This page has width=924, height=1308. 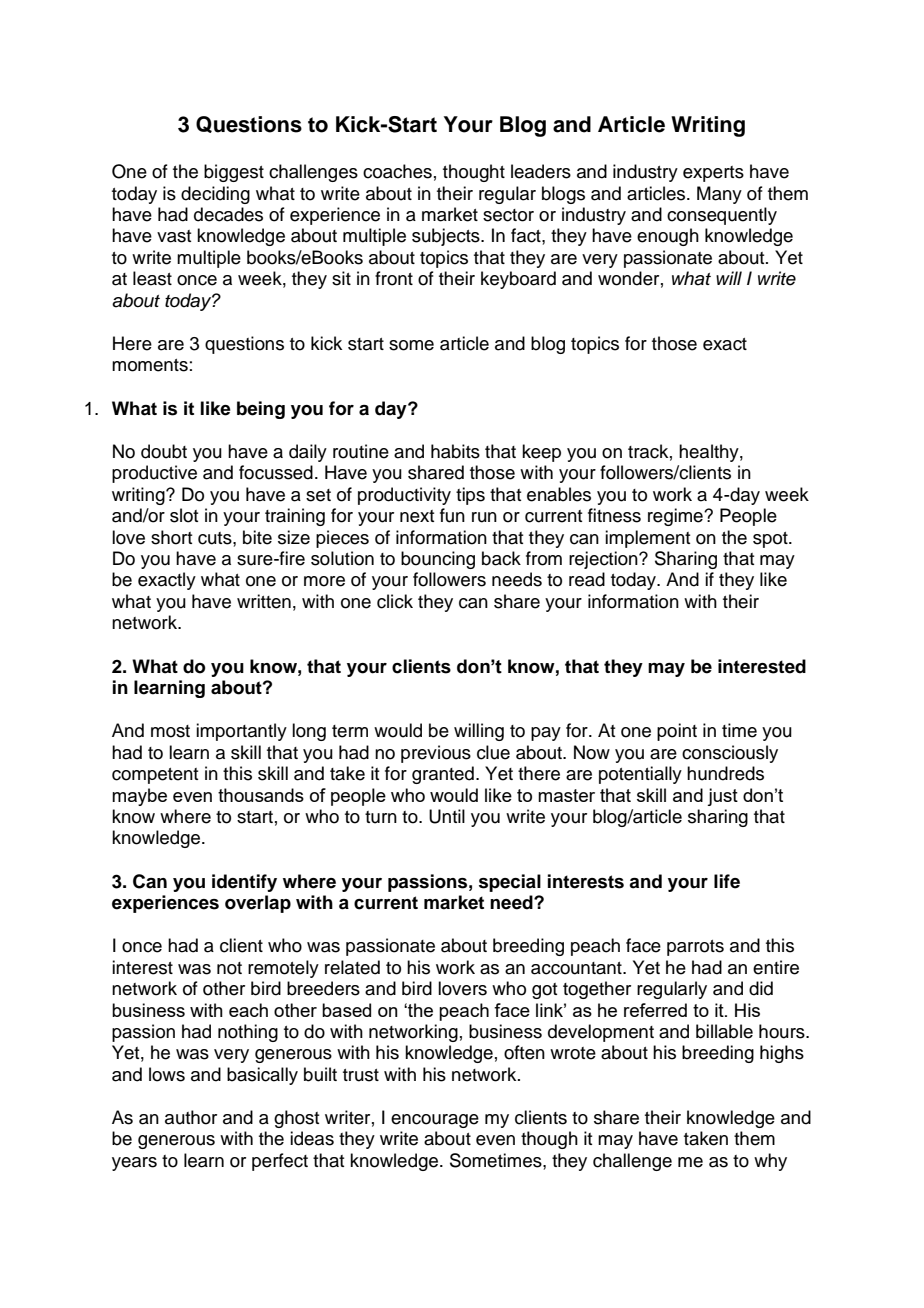 What do you see at coordinates (447, 237) in the page?
I see `subjects` at bounding box center [447, 237].
